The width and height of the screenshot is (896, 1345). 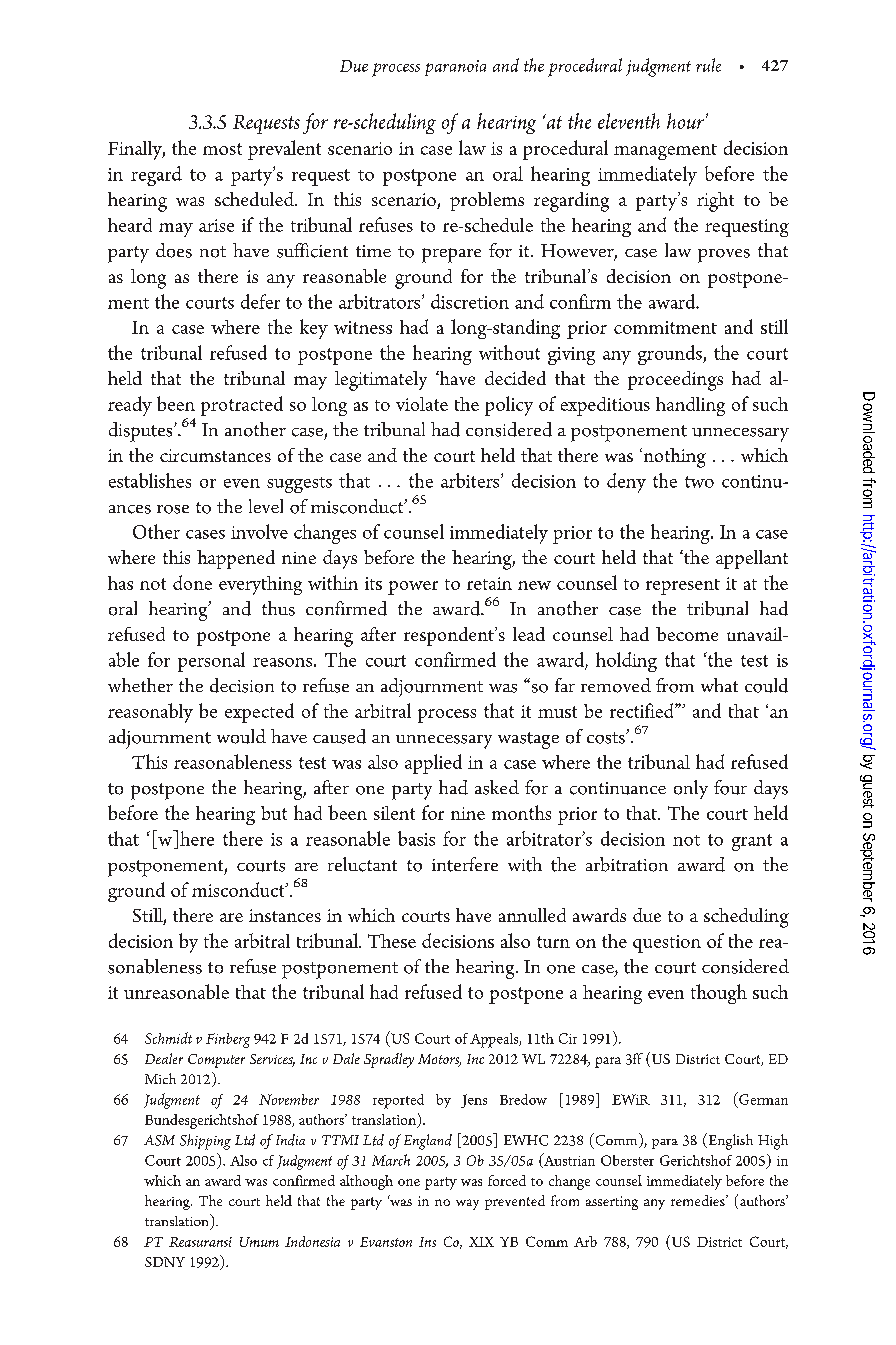 What do you see at coordinates (487, 201) in the screenshot?
I see `problems` at bounding box center [487, 201].
